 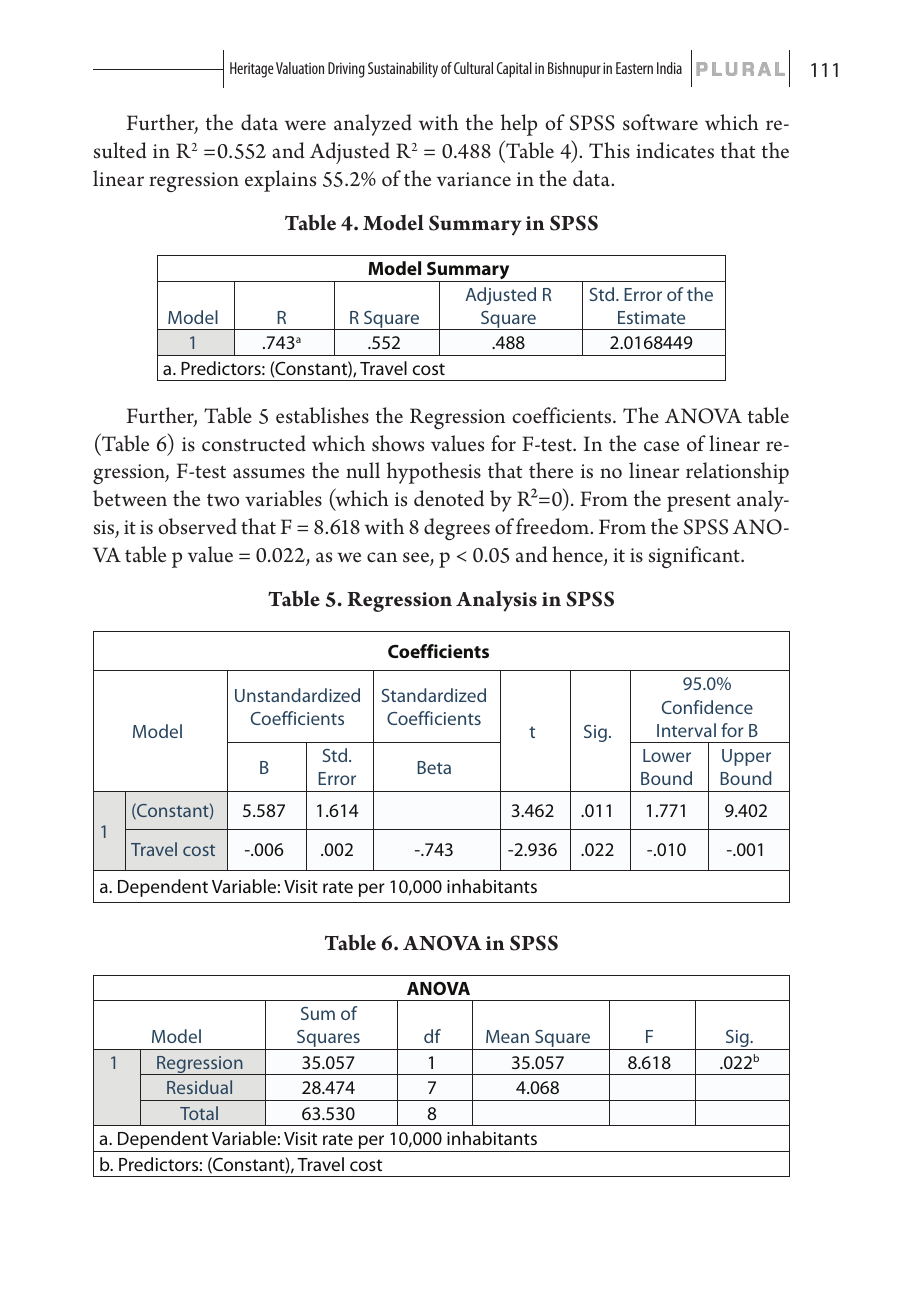 What do you see at coordinates (199, 1113) in the page?
I see `Total` at bounding box center [199, 1113].
